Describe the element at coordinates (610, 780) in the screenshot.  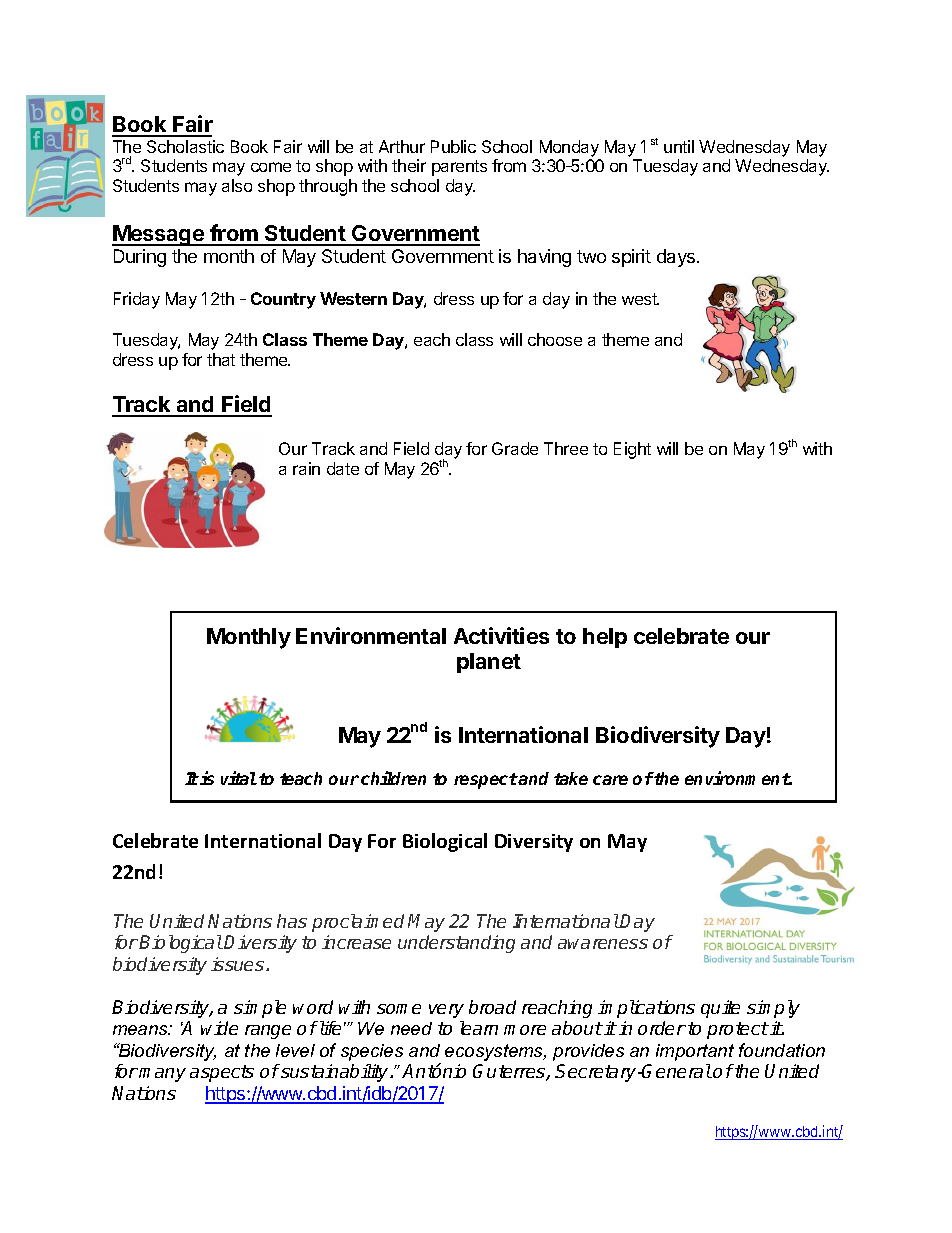
I see `care` at that location.
